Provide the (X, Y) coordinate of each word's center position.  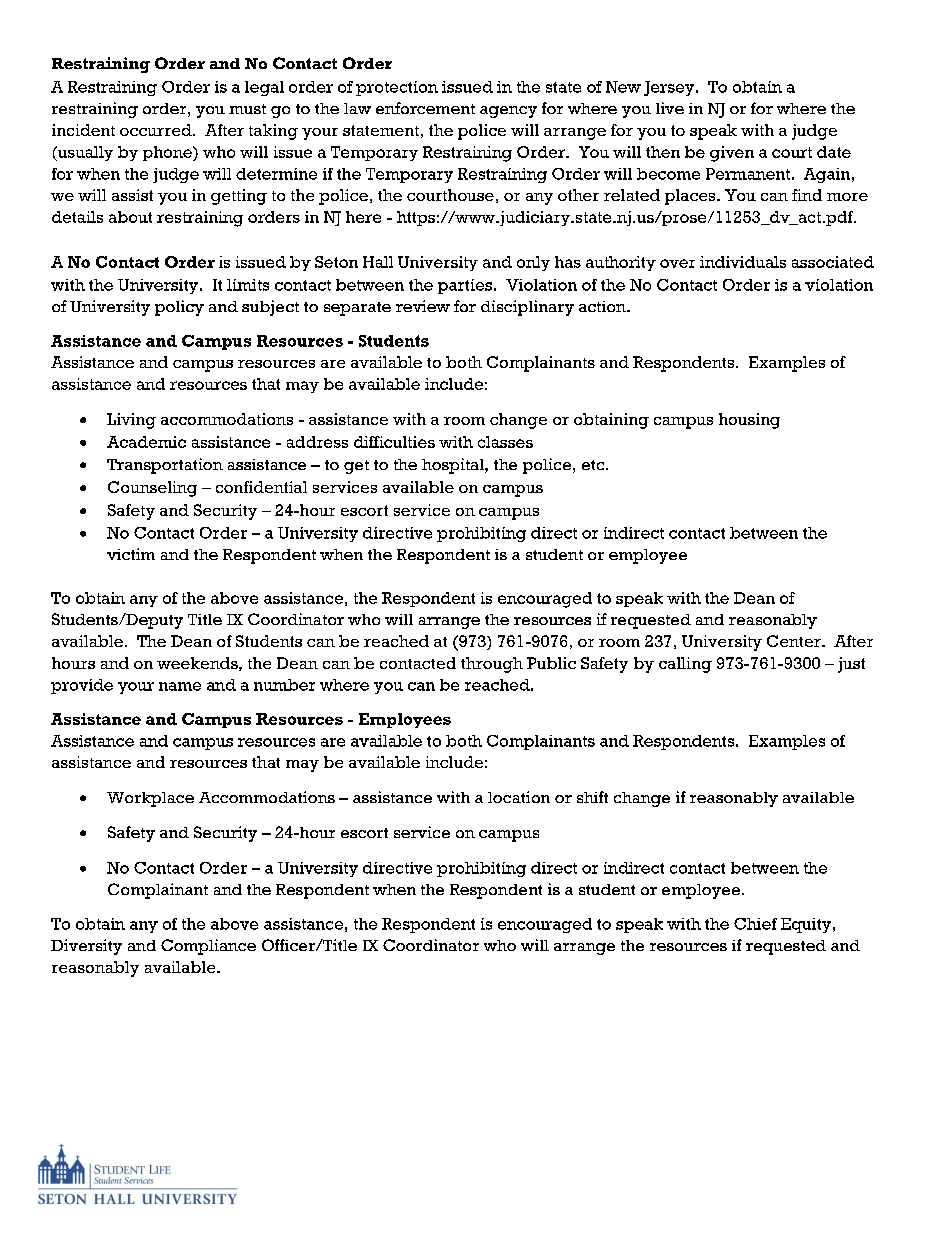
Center (795, 641)
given (732, 154)
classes (505, 442)
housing (749, 421)
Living (131, 421)
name (180, 686)
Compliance (208, 947)
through (492, 665)
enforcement (425, 108)
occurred (157, 130)
